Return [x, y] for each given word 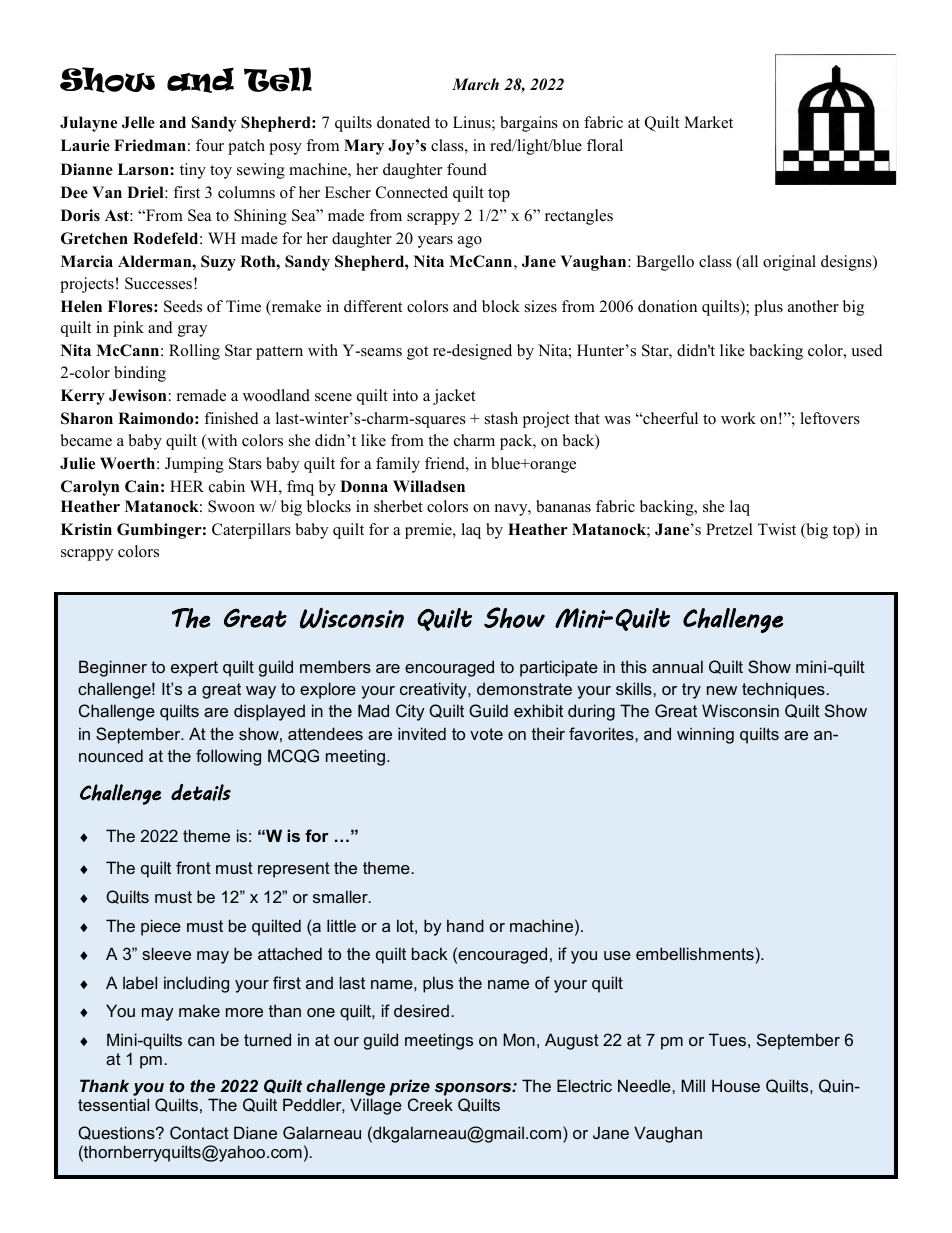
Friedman [150, 145]
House [736, 1085]
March [475, 84]
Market [708, 122]
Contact [199, 1132]
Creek [430, 1104]
